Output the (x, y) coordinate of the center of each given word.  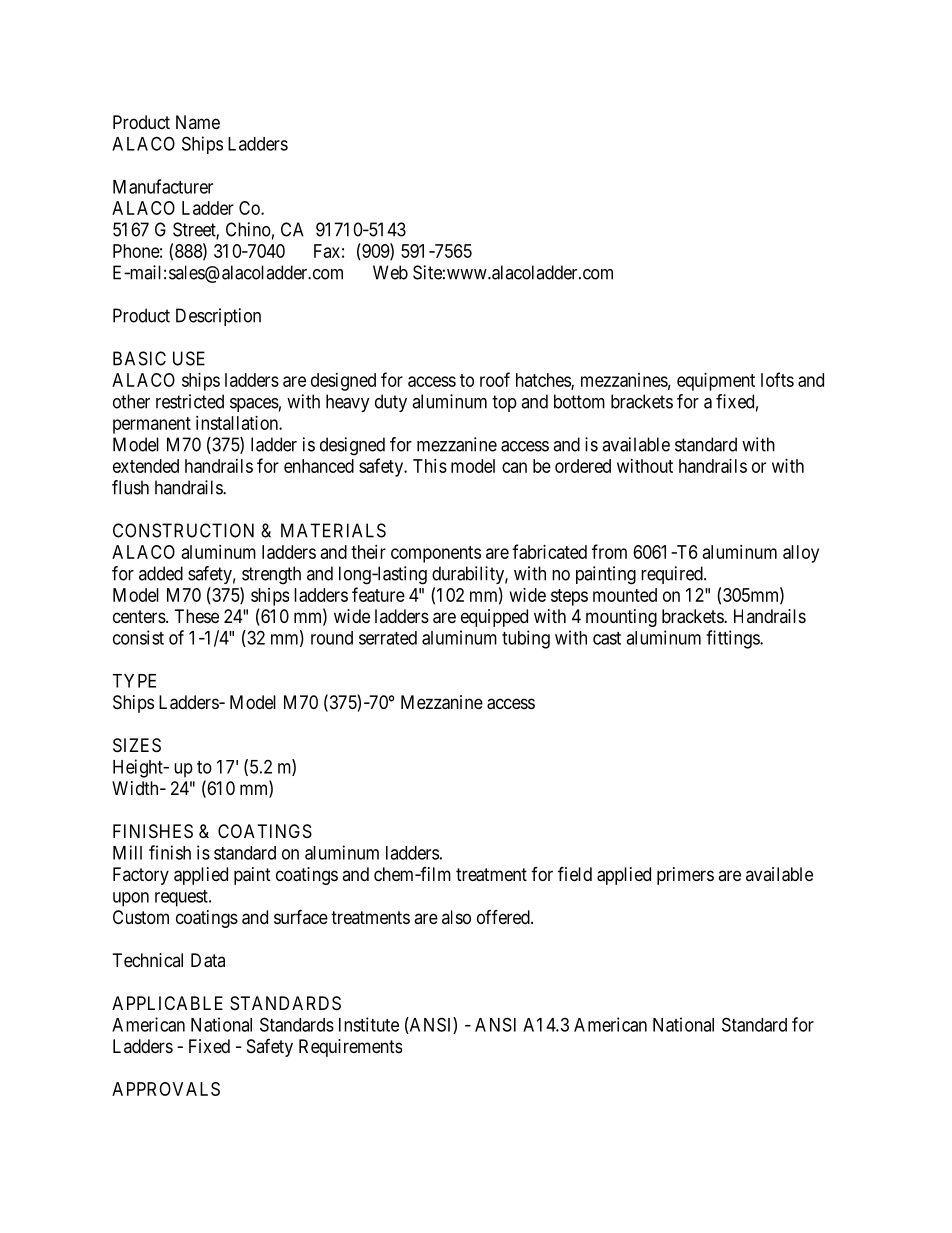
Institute (369, 1024)
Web (390, 272)
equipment (716, 382)
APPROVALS (166, 1089)
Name (198, 122)
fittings (733, 639)
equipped (494, 618)
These (197, 616)
